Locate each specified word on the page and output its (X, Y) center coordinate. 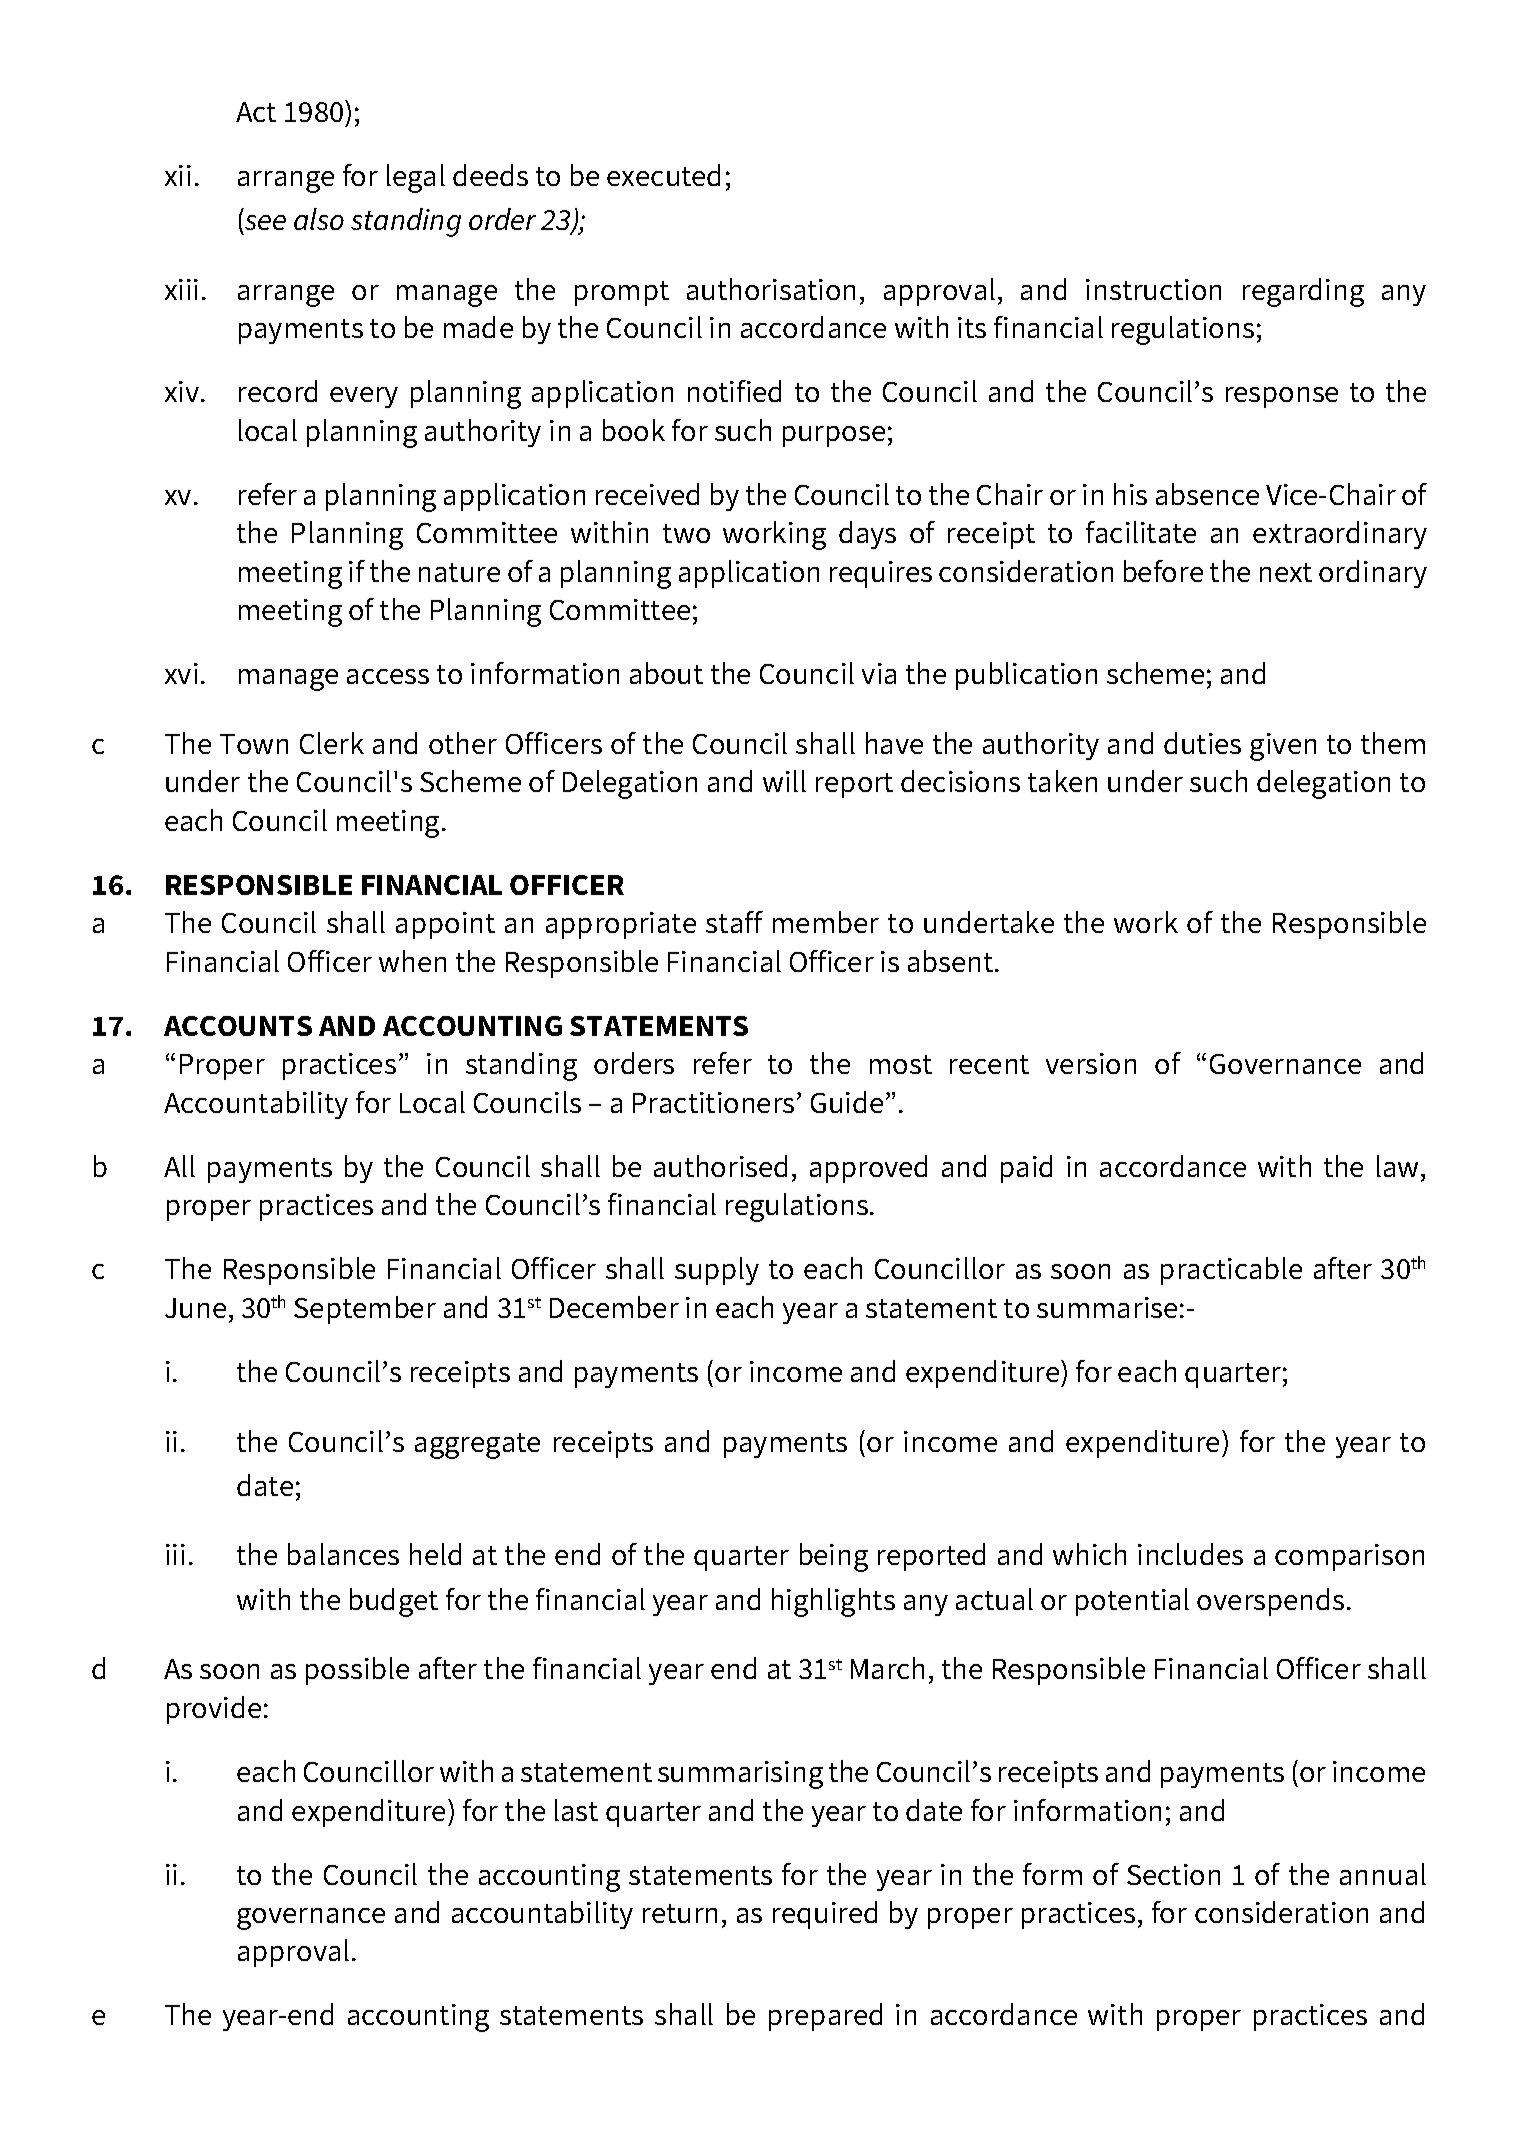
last (576, 1810)
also (319, 219)
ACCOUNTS (238, 1026)
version (1091, 1063)
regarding (1303, 292)
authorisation (771, 289)
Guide (847, 1102)
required (825, 1915)
